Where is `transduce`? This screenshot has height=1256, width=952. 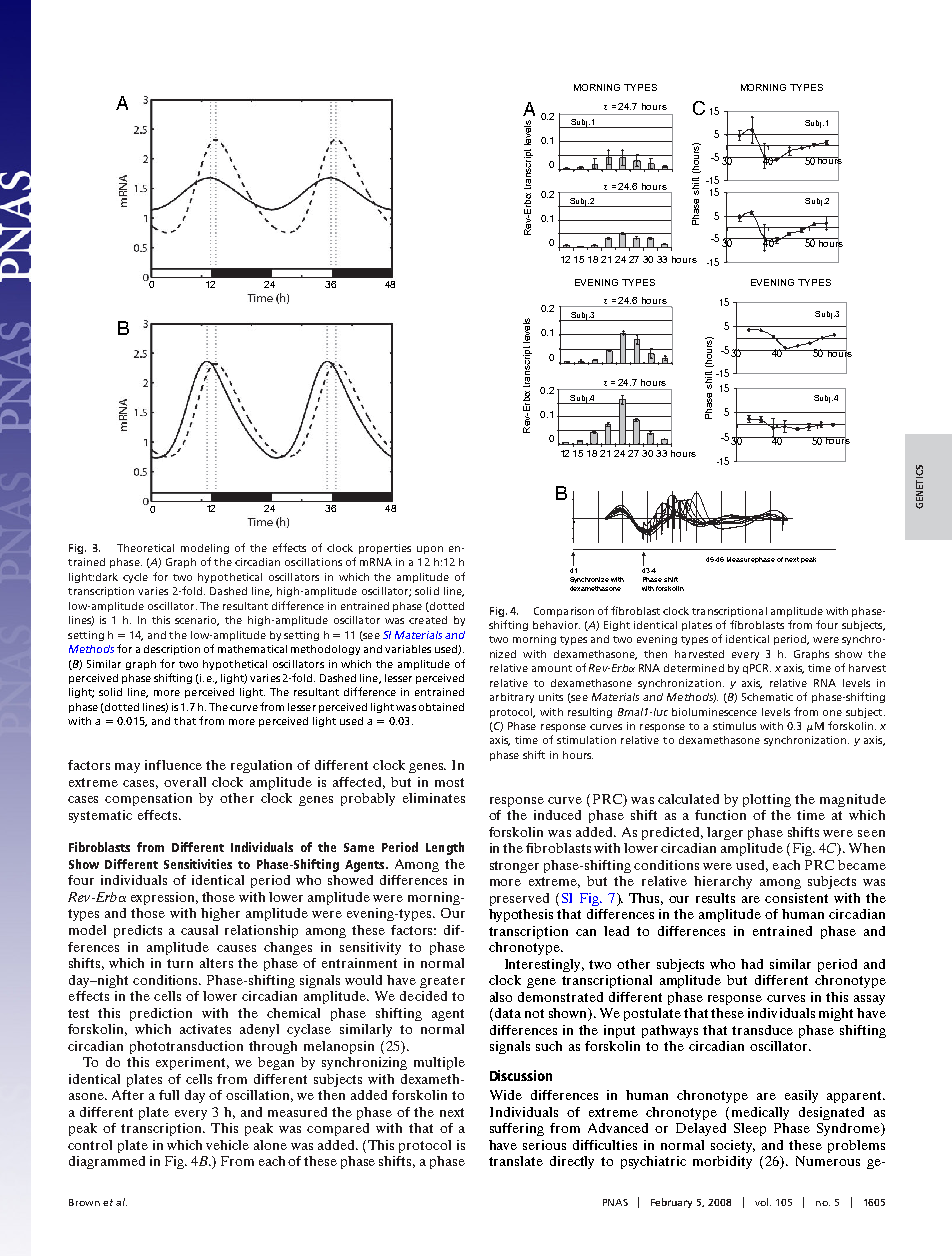
transduce is located at coordinates (762, 1030).
